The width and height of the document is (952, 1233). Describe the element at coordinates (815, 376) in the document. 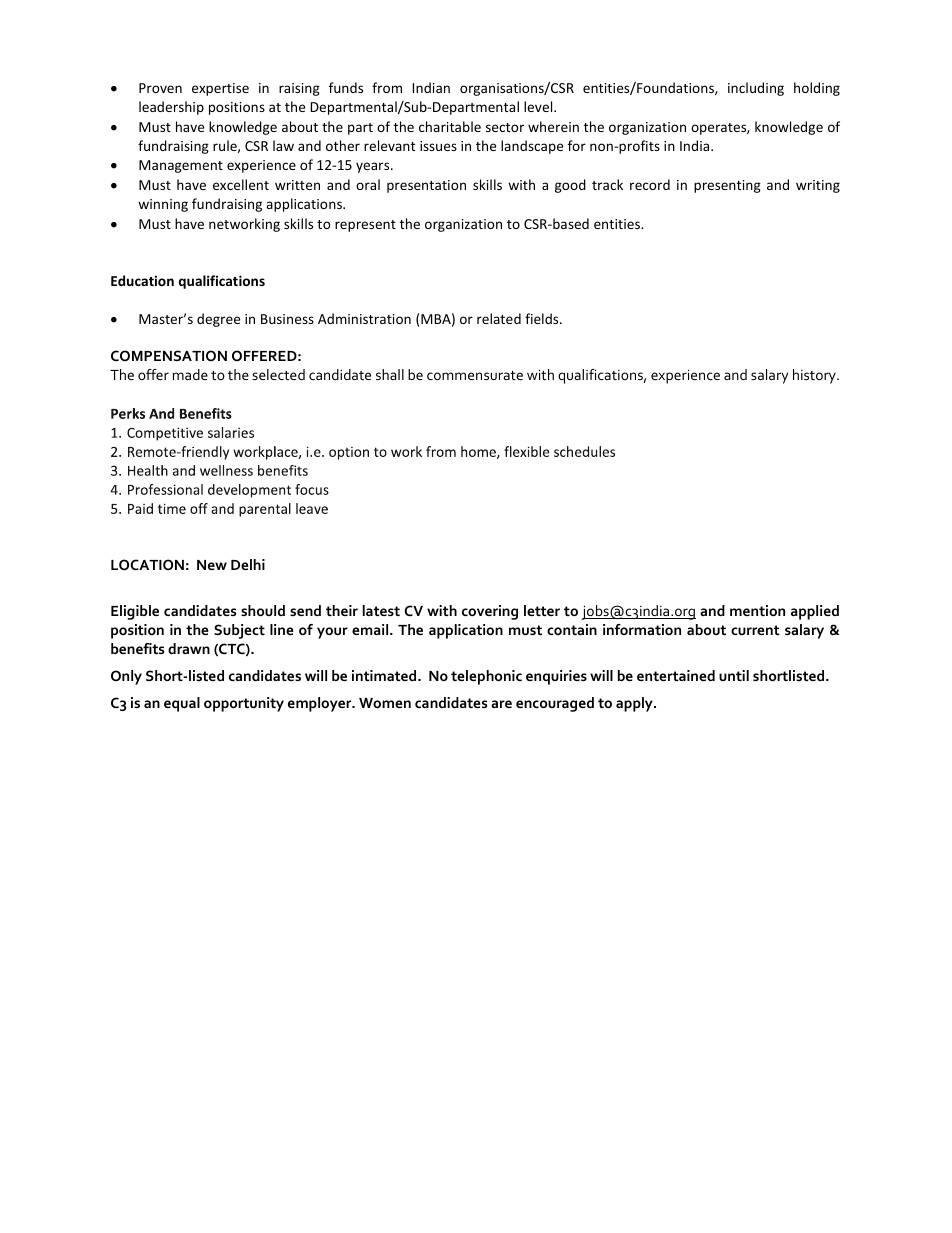

I see `history` at that location.
